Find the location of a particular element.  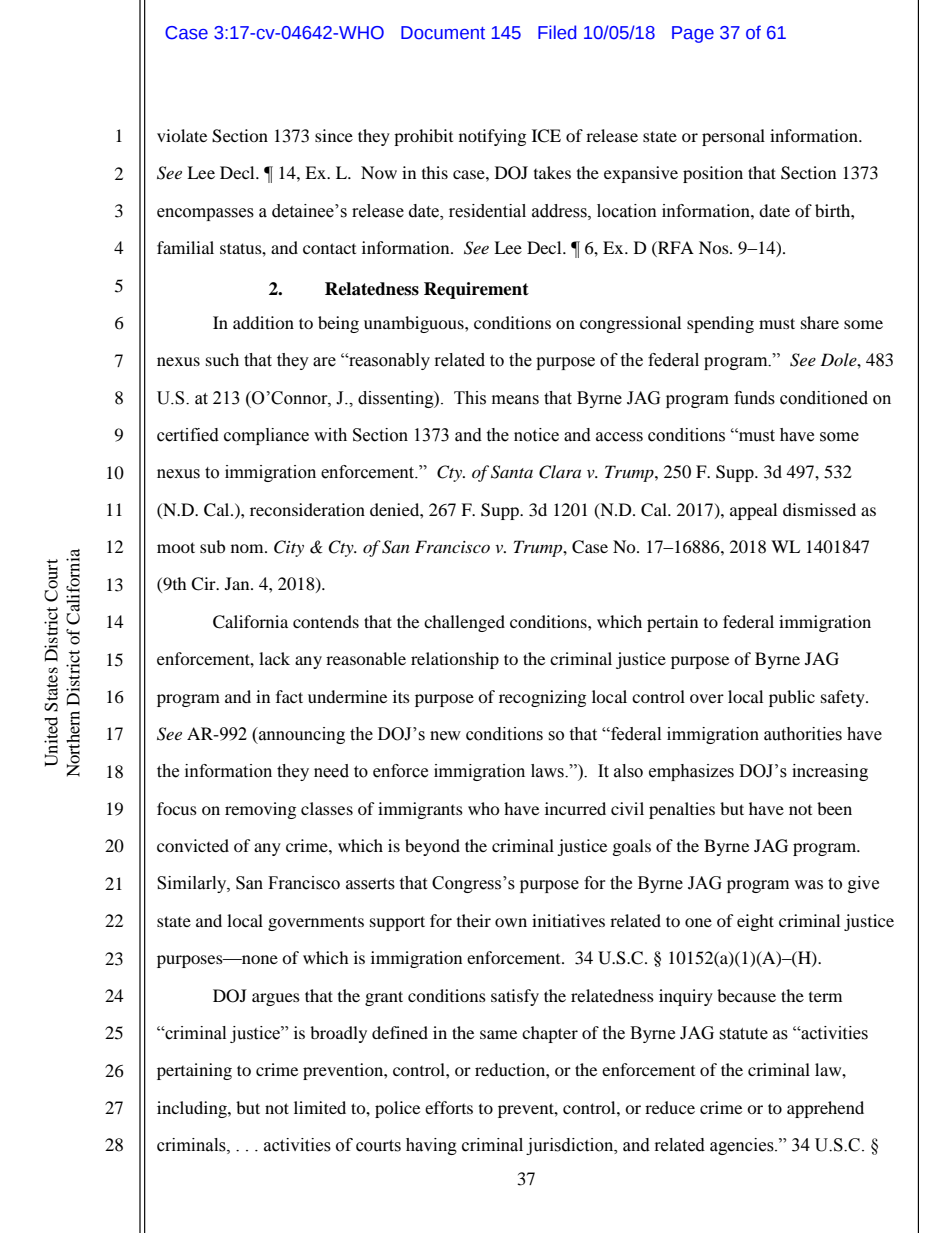

funds is located at coordinates (754, 398).
